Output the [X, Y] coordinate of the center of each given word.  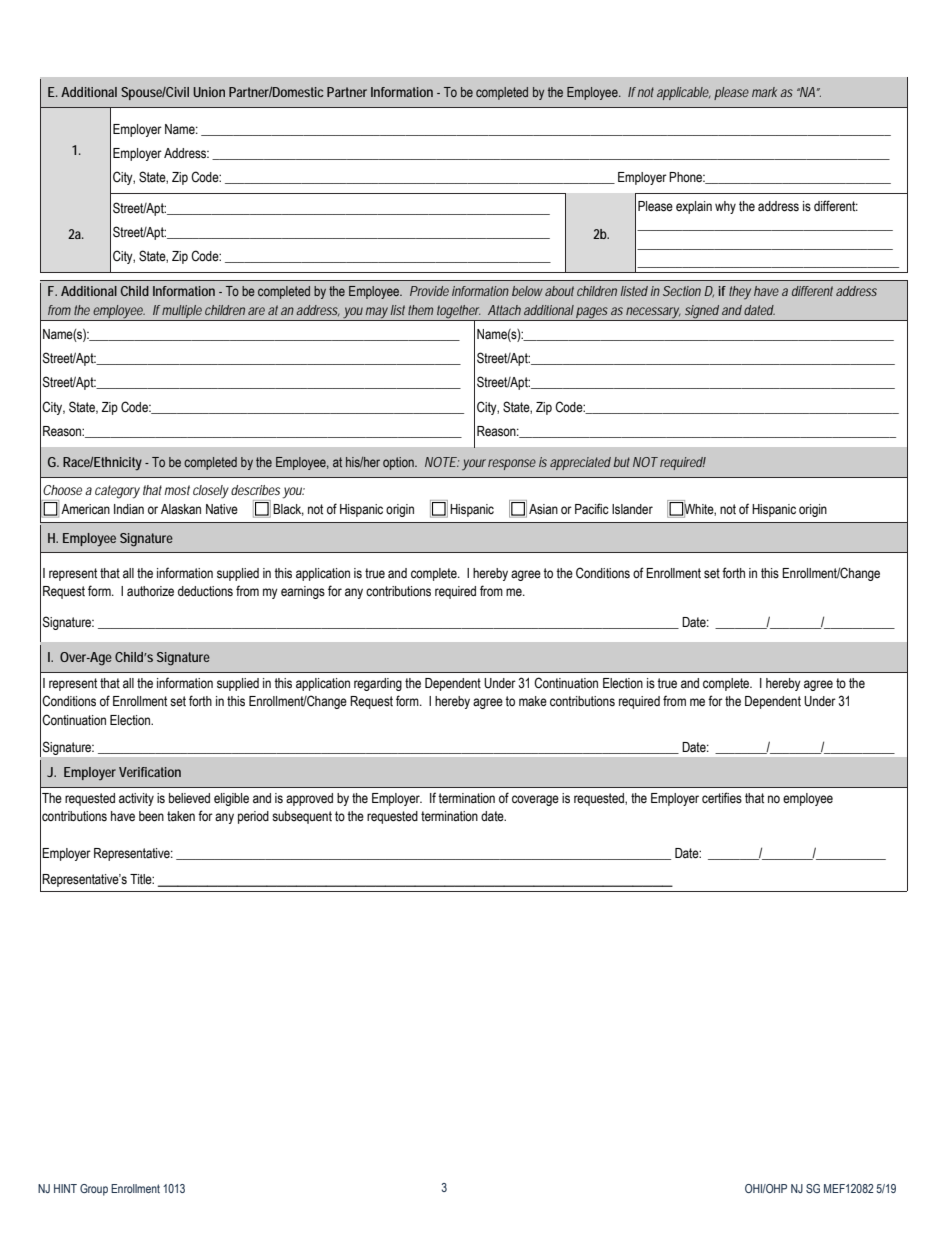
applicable [684, 93]
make [533, 701]
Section [682, 291]
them [420, 310]
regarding [378, 684]
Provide [429, 291]
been [151, 816]
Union [209, 92]
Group [94, 1190]
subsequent [302, 817]
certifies [722, 798]
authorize [150, 591]
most [177, 490]
